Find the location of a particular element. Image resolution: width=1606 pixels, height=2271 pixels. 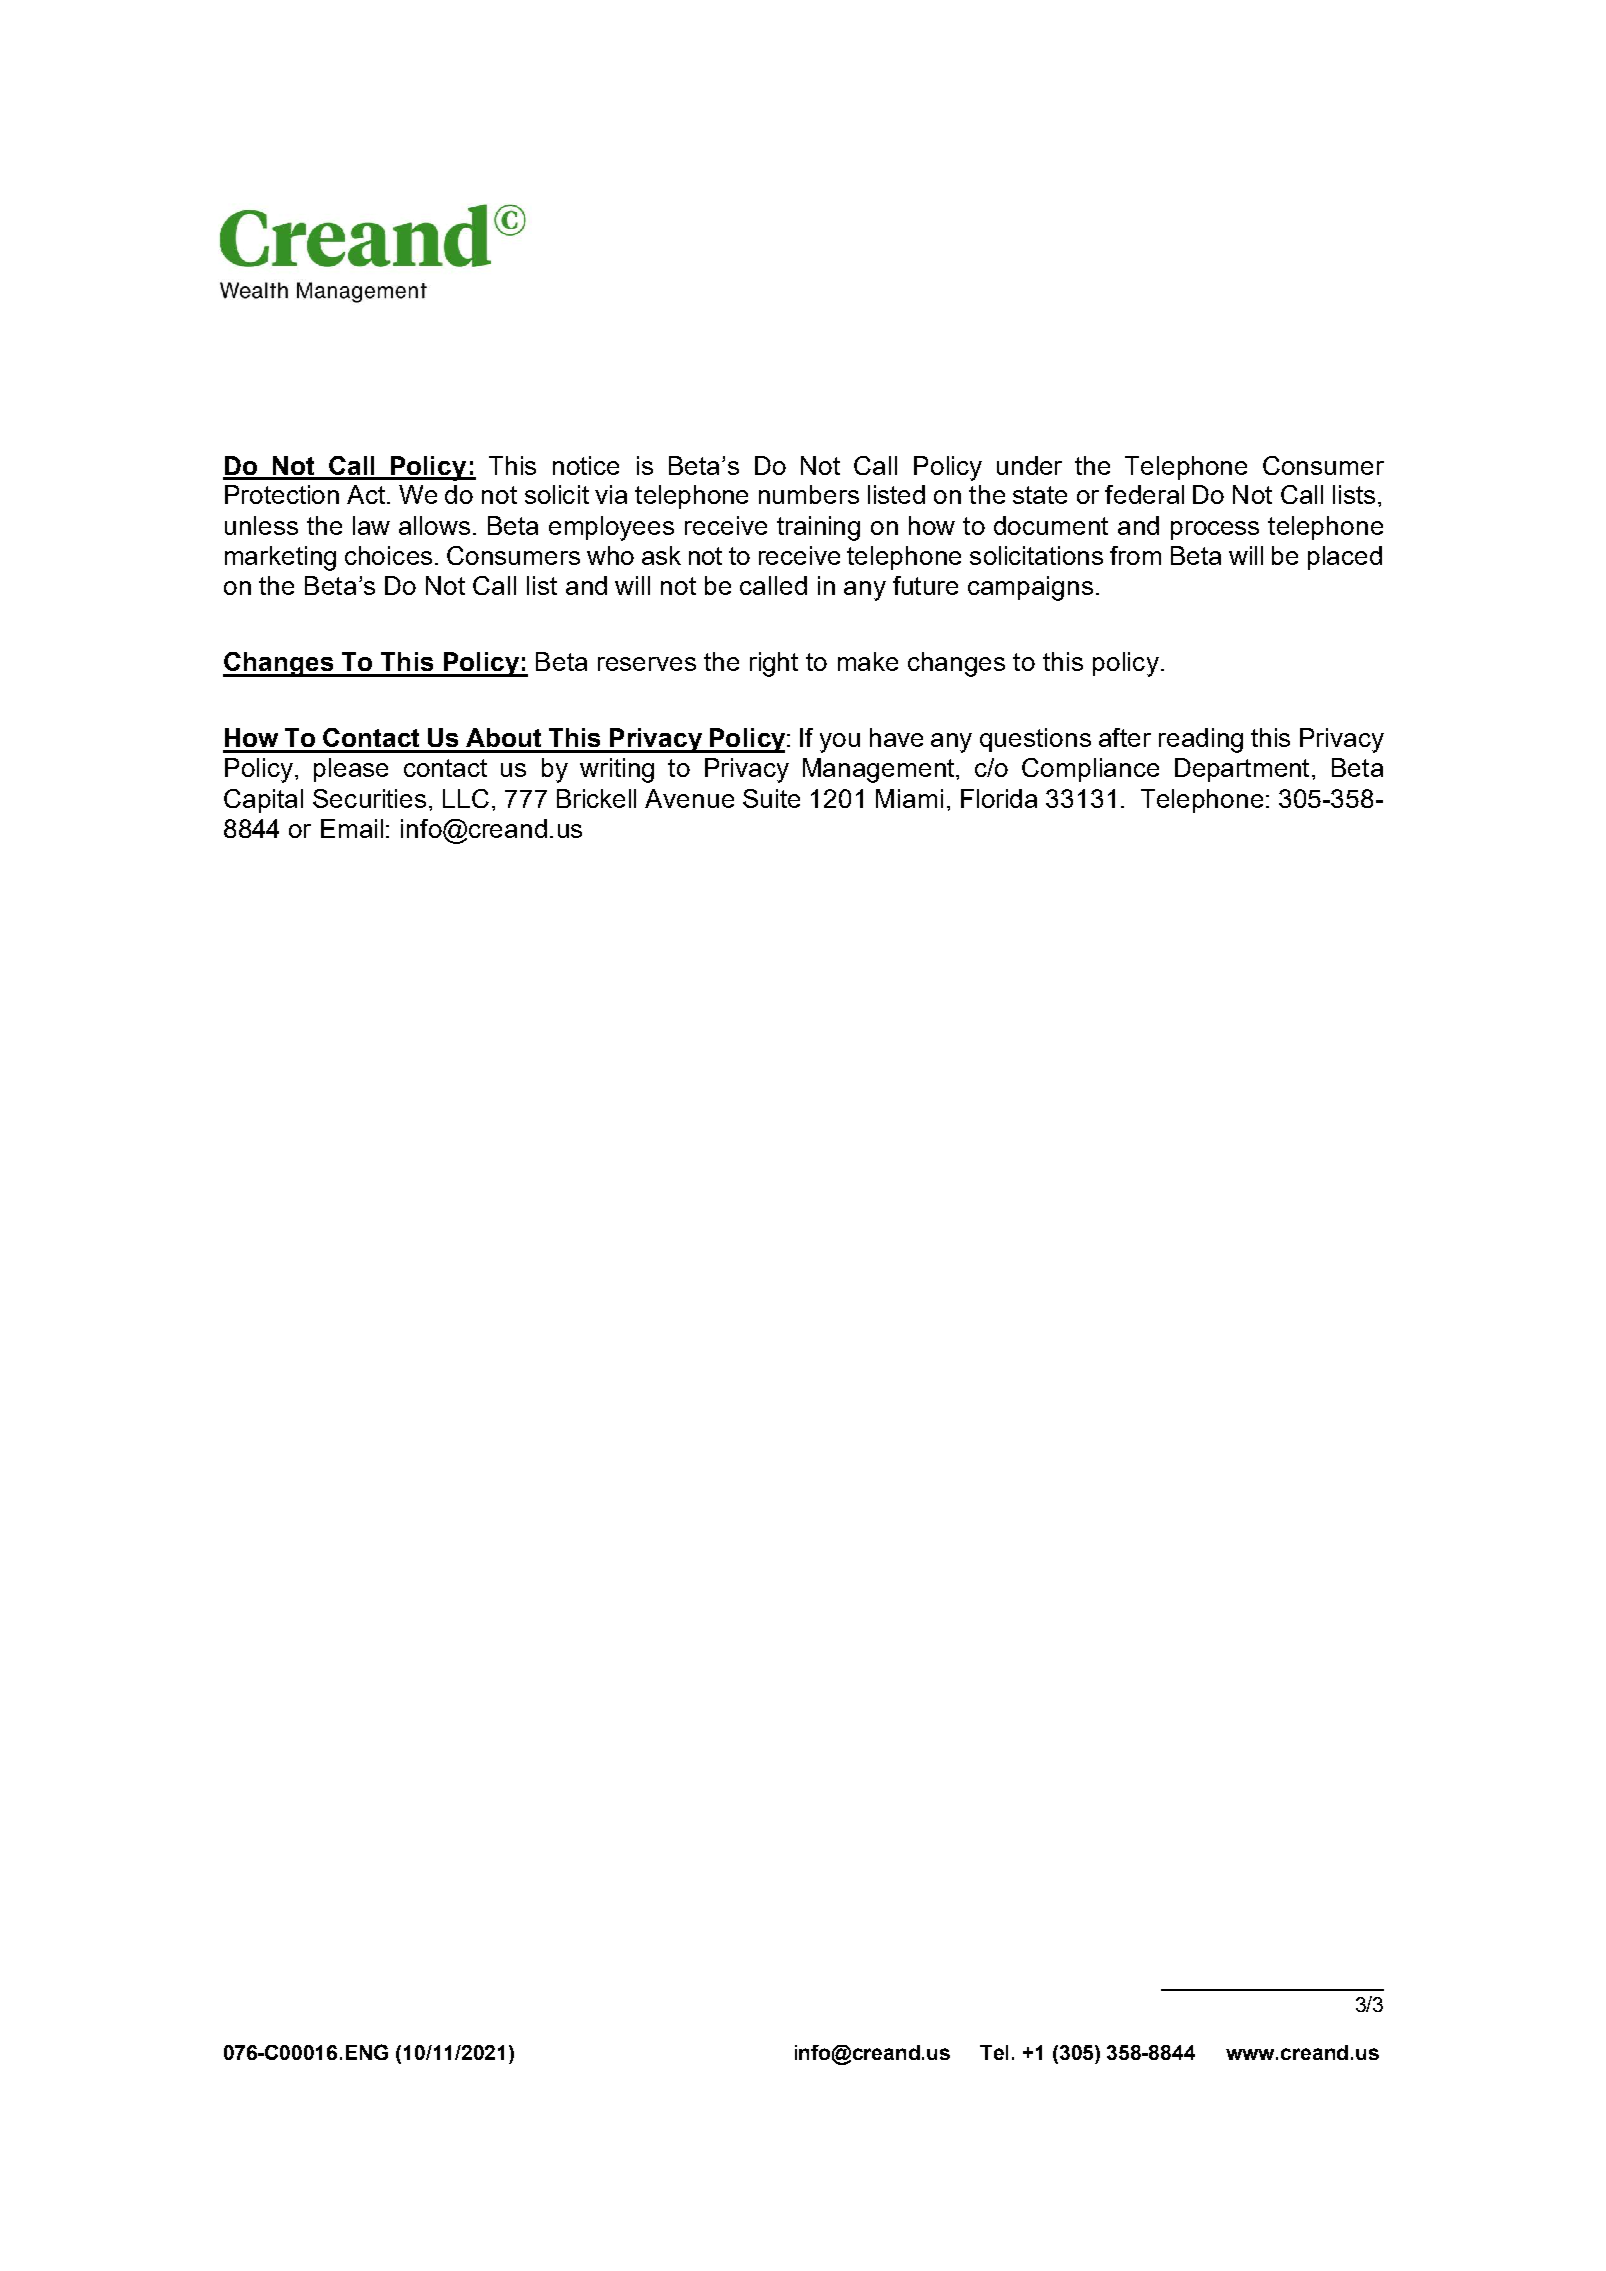

federal is located at coordinates (1144, 494).
